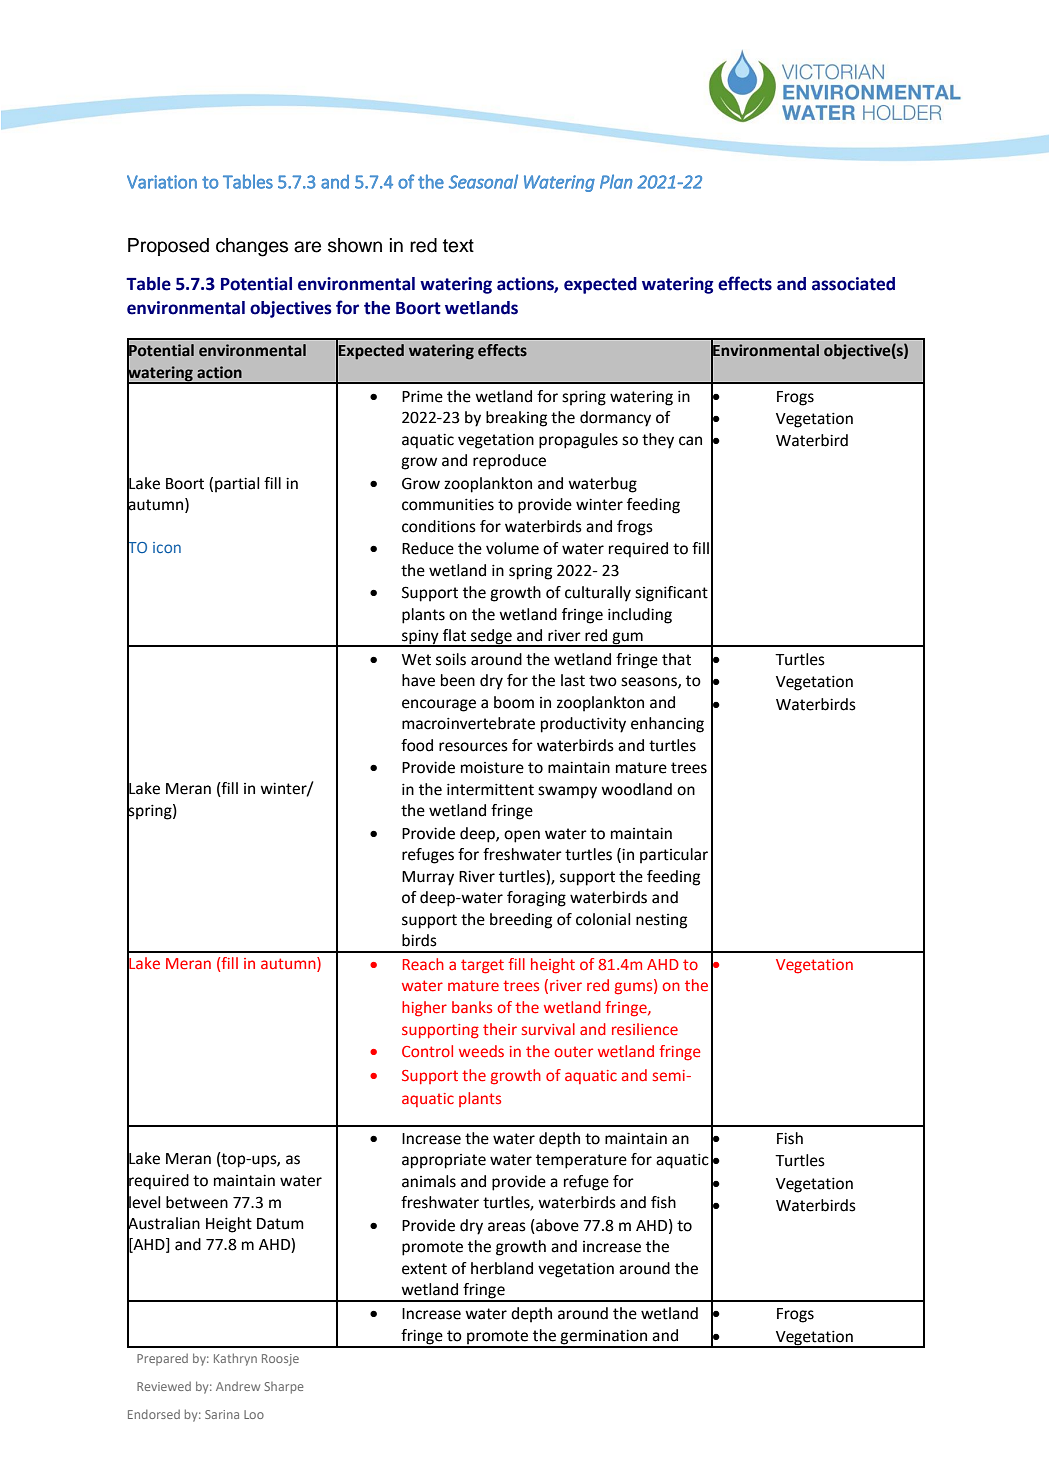 The height and width of the document is (1483, 1049). Describe the element at coordinates (424, 1269) in the document. I see `extent` at that location.
